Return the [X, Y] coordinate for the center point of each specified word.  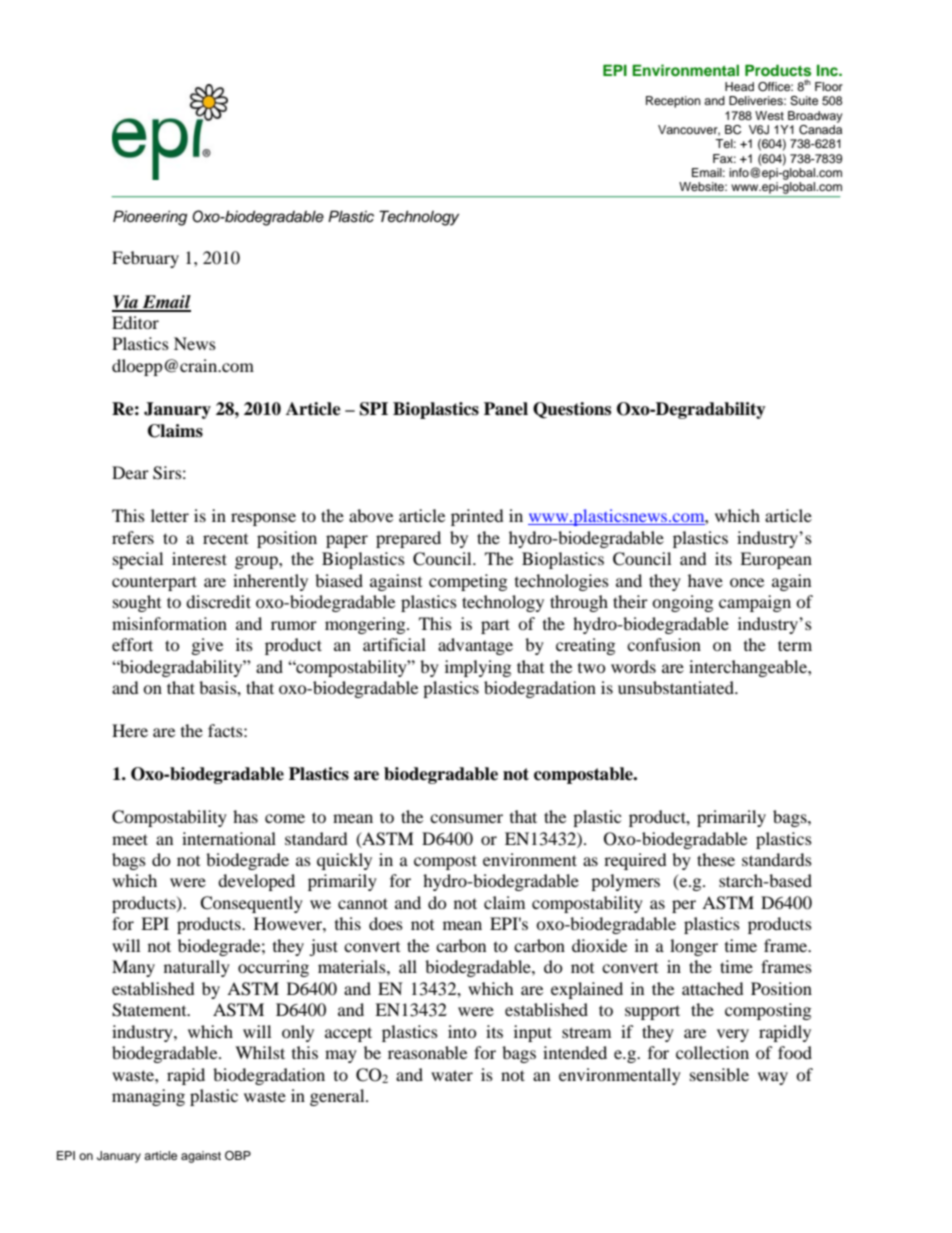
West [769, 115]
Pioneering [150, 218]
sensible [719, 1074]
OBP [238, 1156]
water [452, 1075]
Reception [673, 102]
